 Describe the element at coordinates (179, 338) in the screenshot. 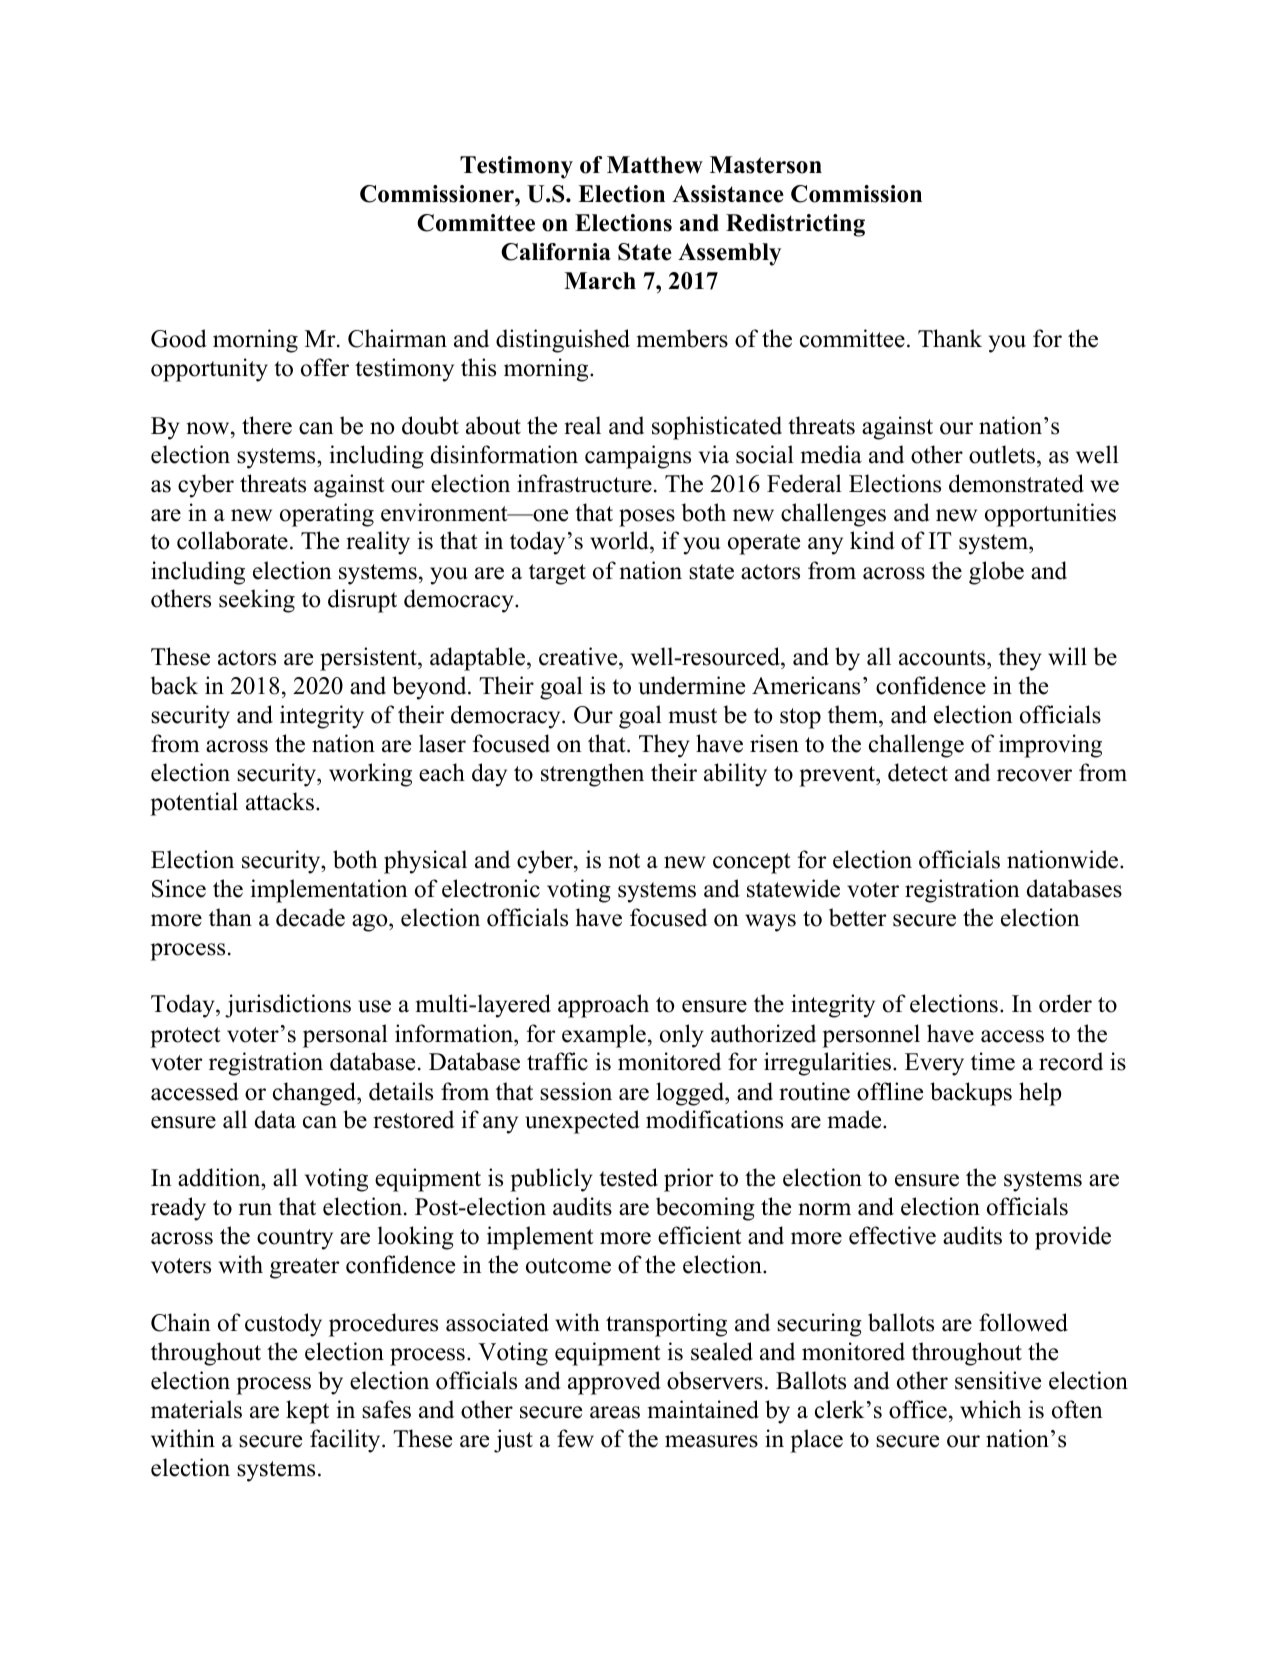

I see `Good` at that location.
